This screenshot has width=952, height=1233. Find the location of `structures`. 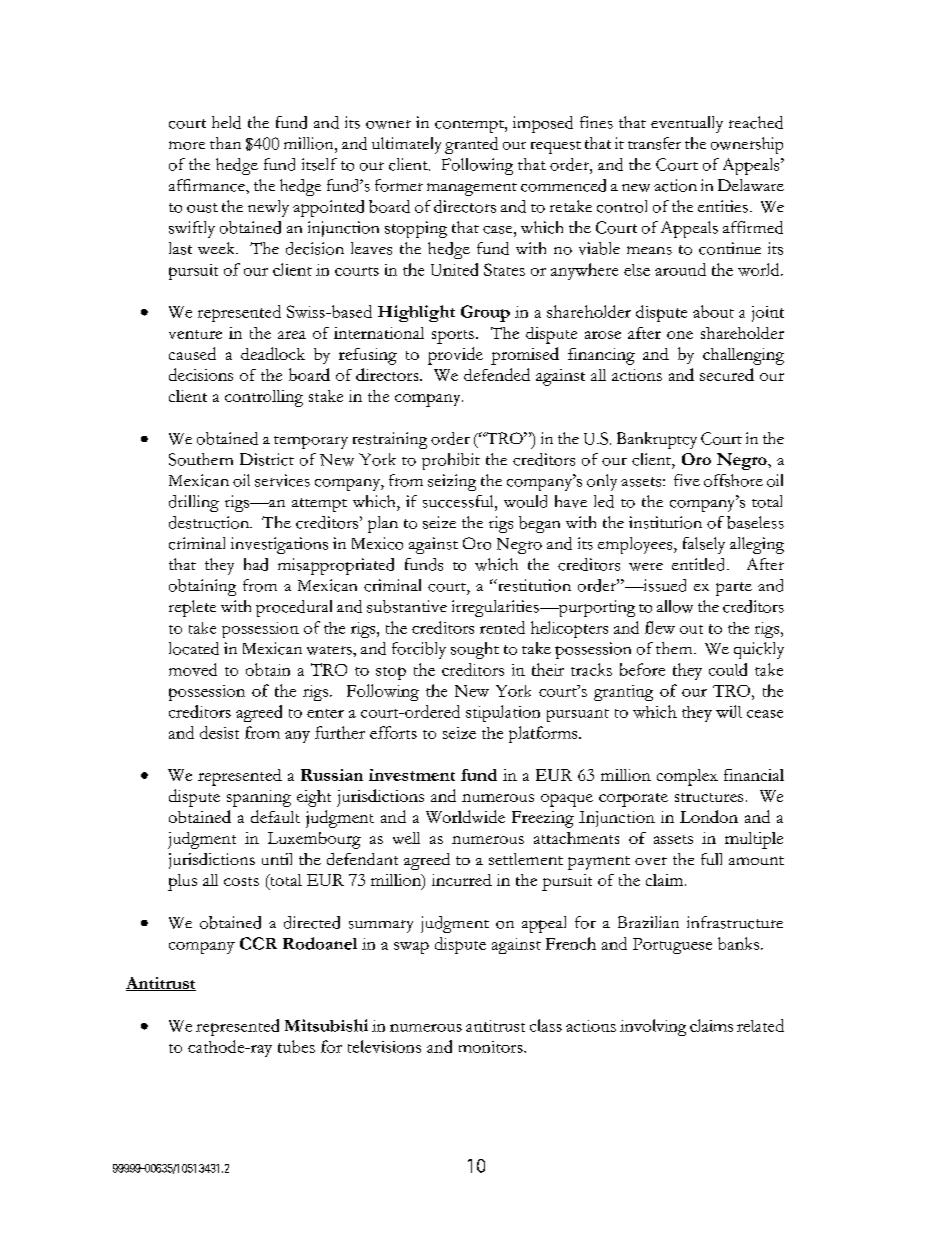

structures is located at coordinates (709, 797).
